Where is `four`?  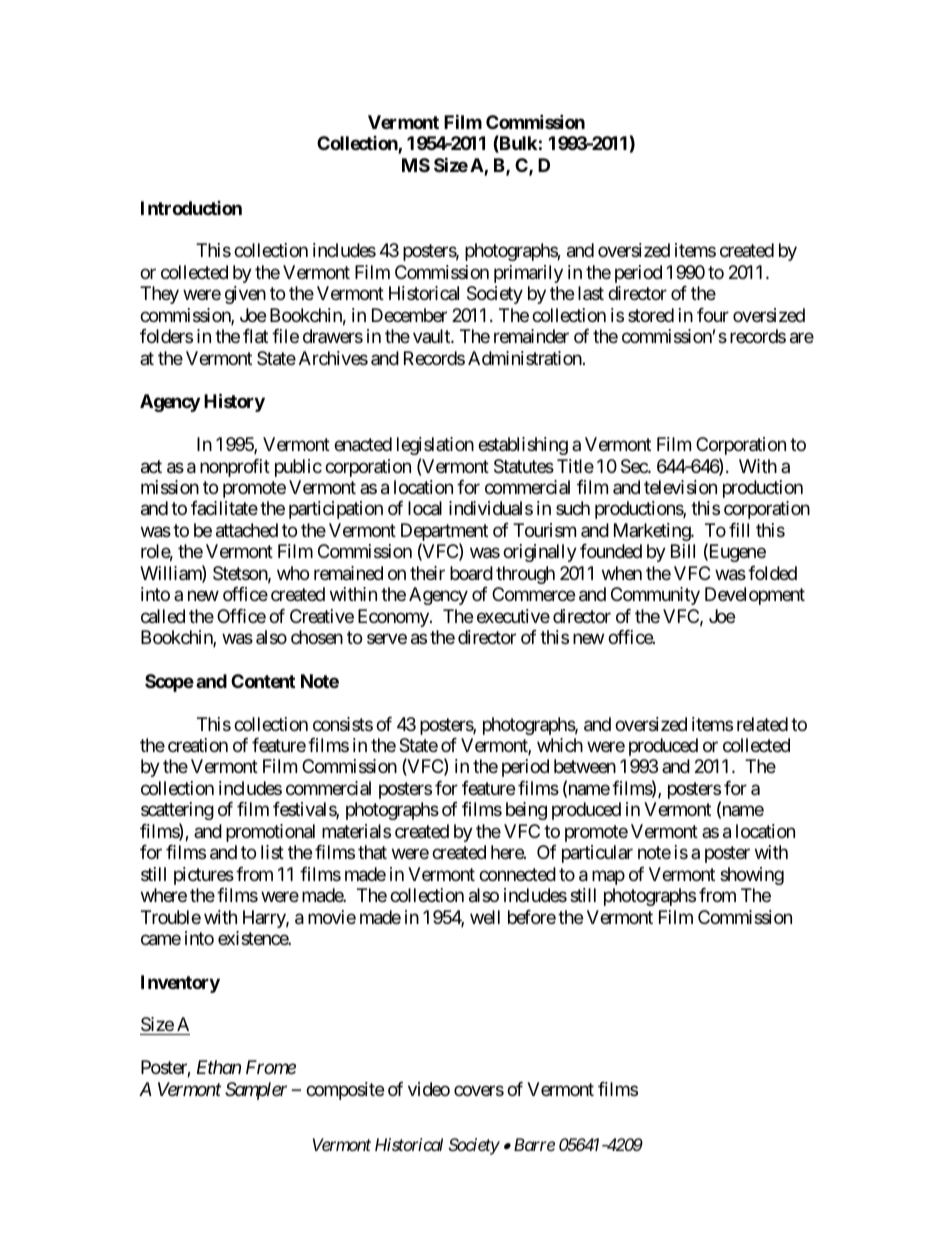
four is located at coordinates (713, 315).
